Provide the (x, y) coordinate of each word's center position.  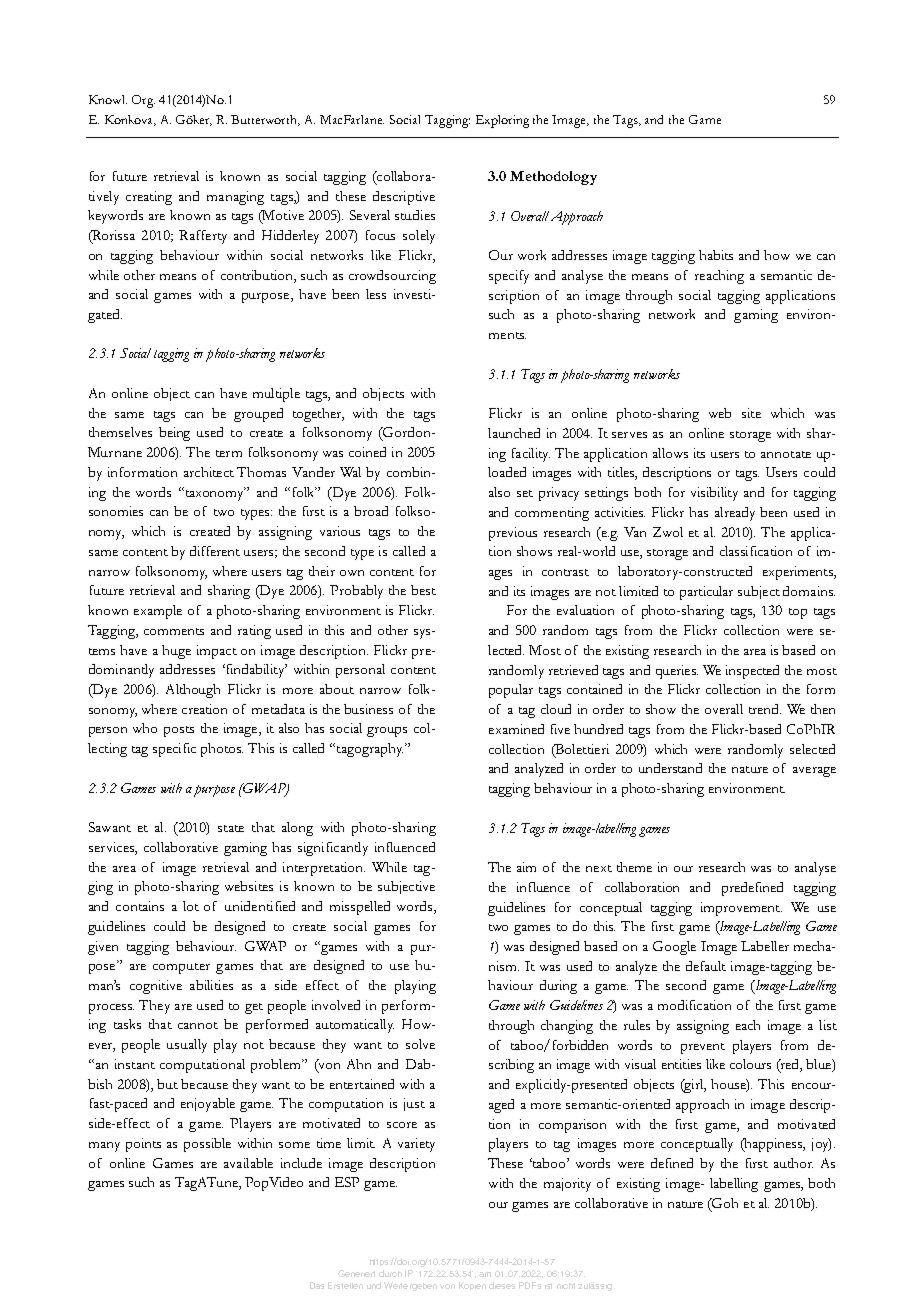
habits (716, 255)
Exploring (502, 121)
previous (513, 534)
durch (390, 1273)
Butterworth (265, 120)
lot (191, 906)
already (735, 514)
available (248, 1163)
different (215, 551)
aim (526, 867)
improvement (741, 909)
